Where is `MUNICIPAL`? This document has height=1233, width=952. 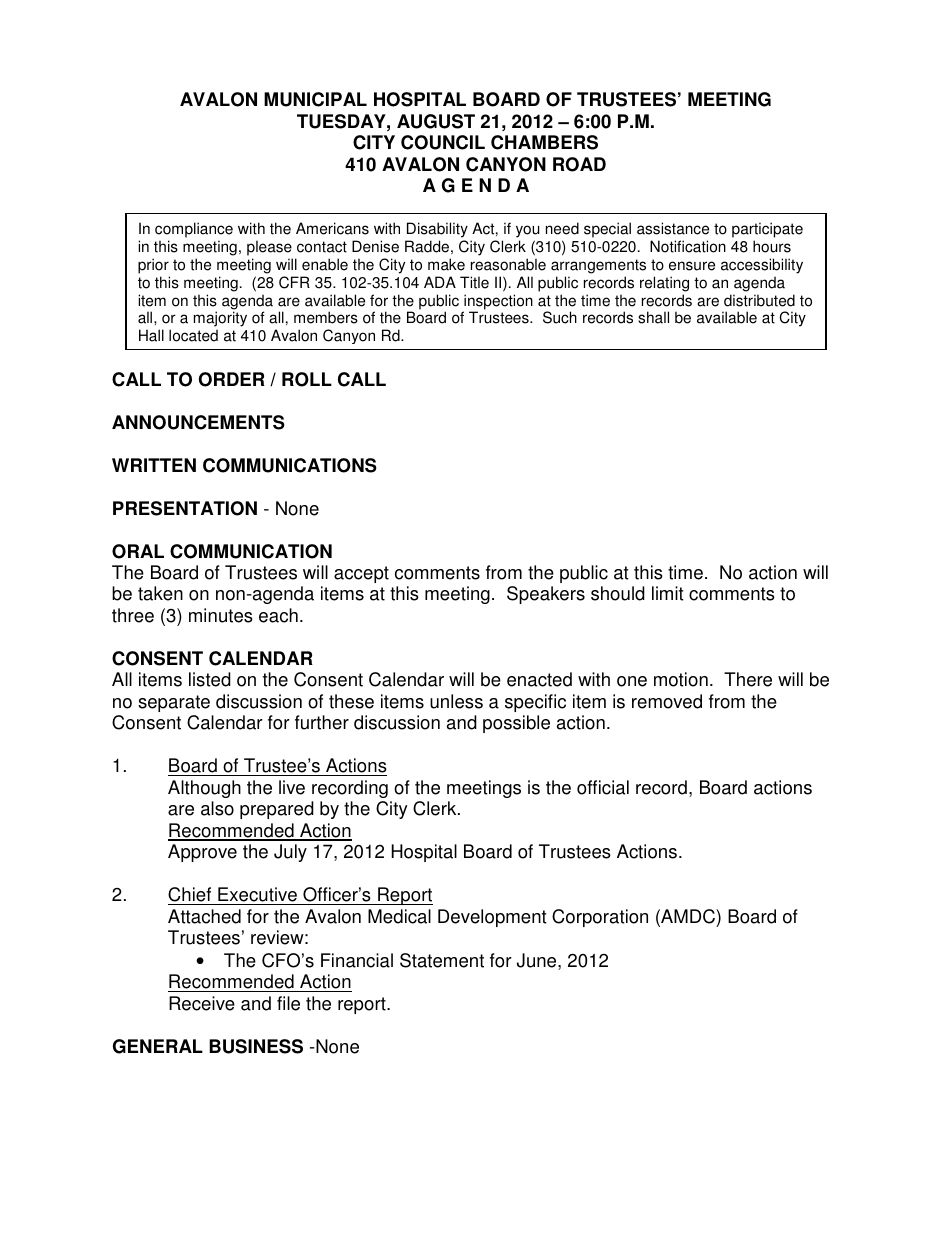 MUNICIPAL is located at coordinates (315, 99).
